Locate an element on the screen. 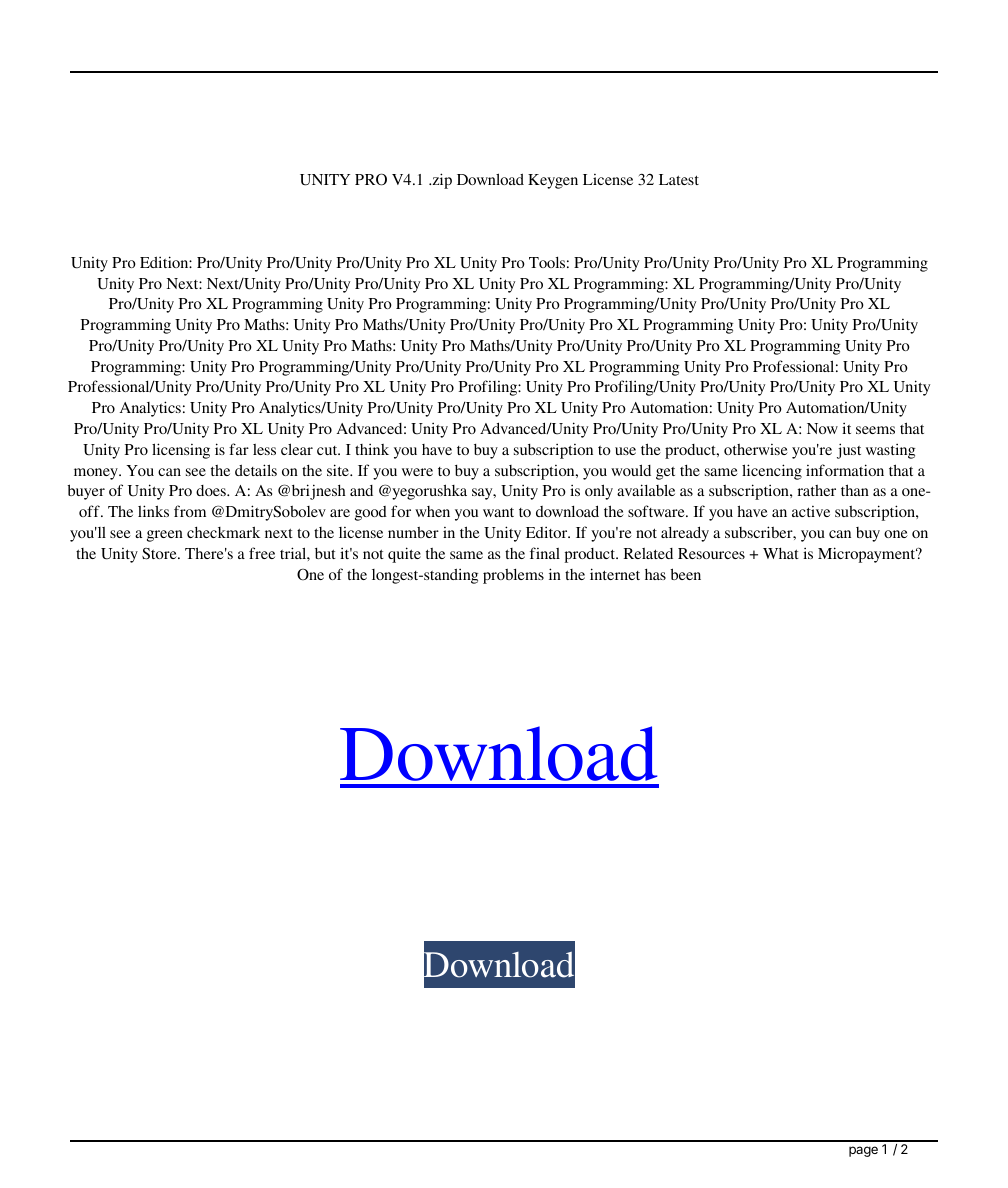 This screenshot has height=1188, width=1008. page is located at coordinates (863, 1151).
